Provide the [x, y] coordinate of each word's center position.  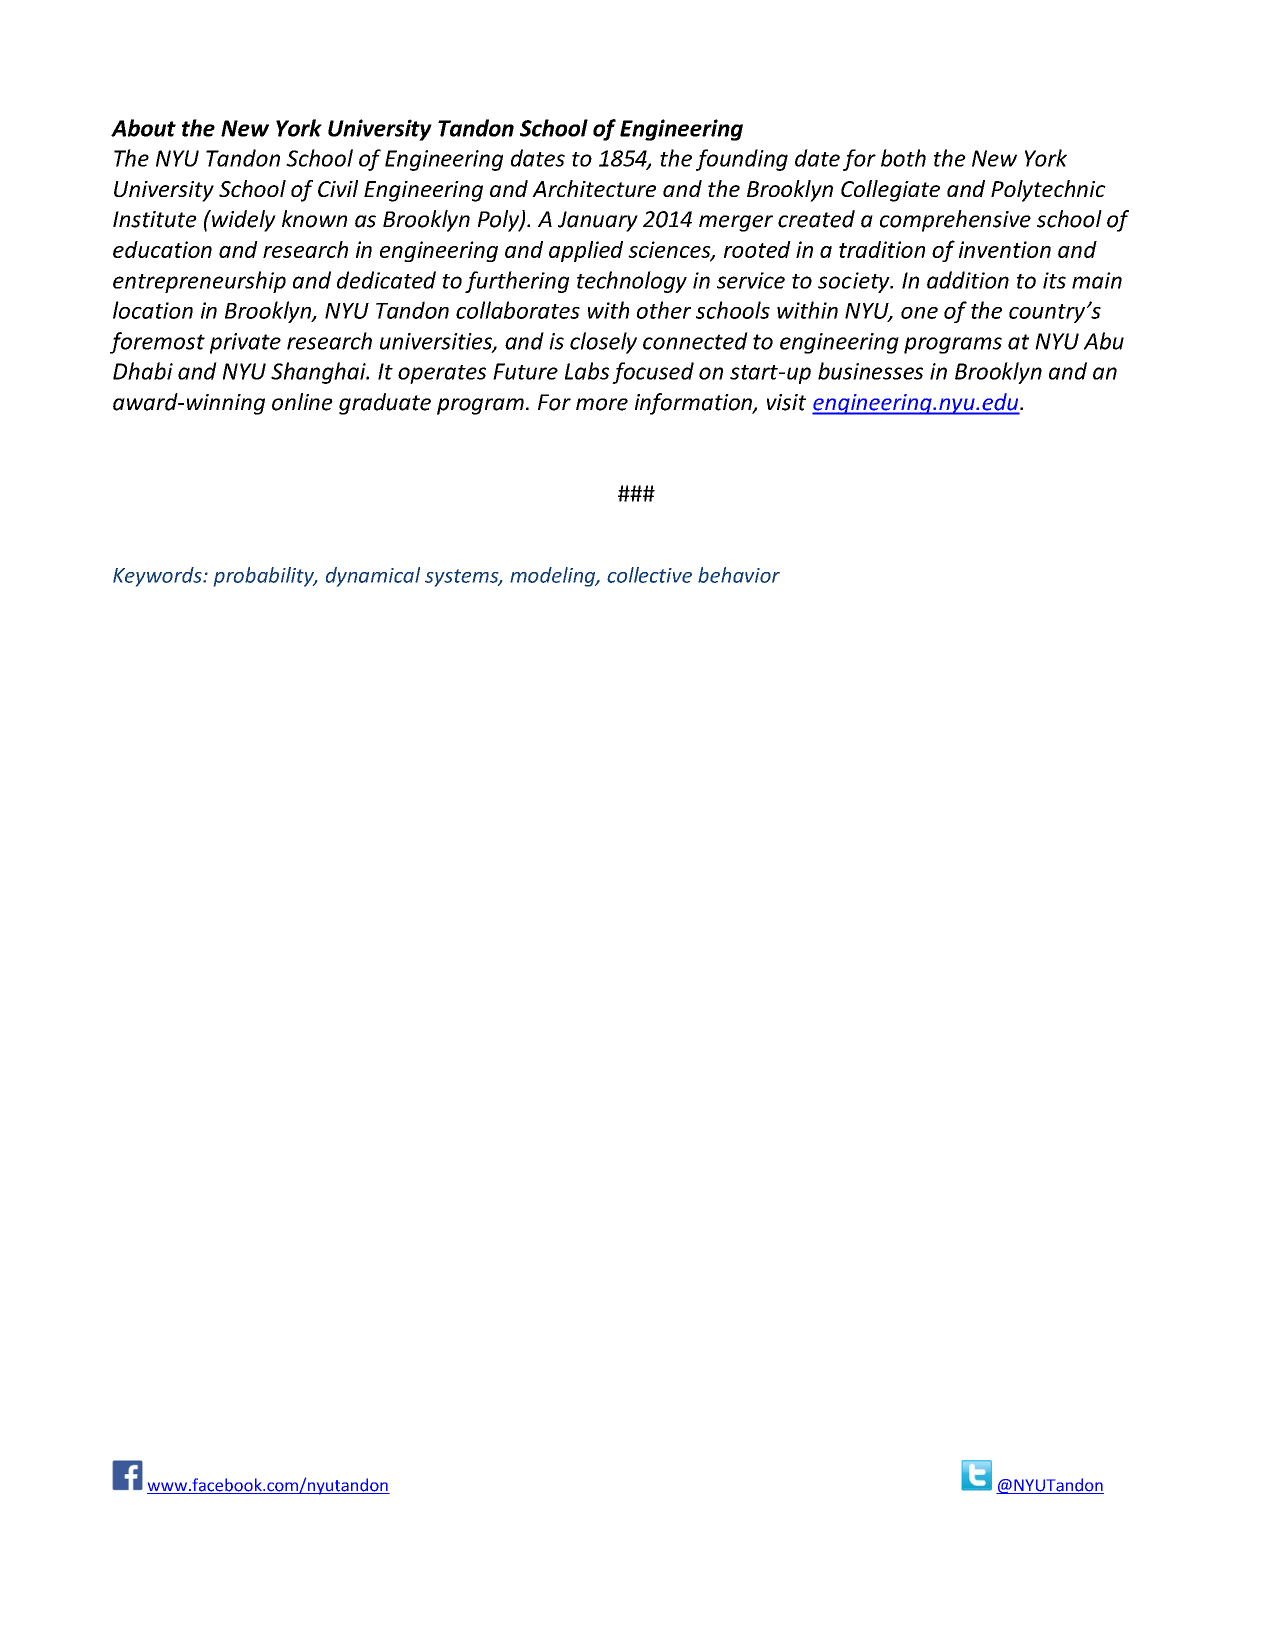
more [602, 404]
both [903, 158]
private [245, 343]
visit [786, 402]
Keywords [158, 577]
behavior [739, 575]
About [143, 128]
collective [649, 575]
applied [586, 251]
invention [1005, 249]
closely [603, 343]
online [302, 402]
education [162, 249]
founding [742, 160]
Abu [1104, 341]
